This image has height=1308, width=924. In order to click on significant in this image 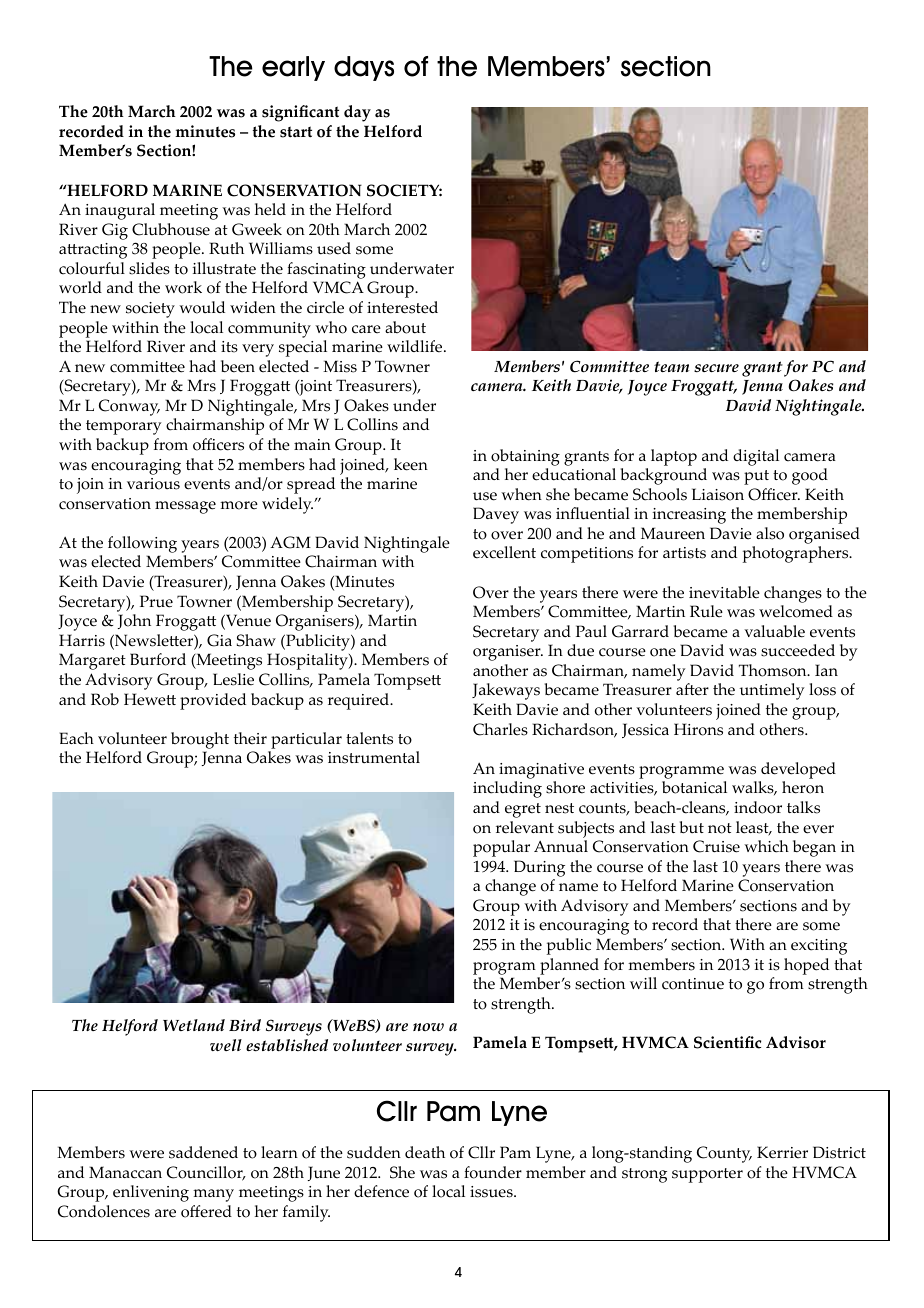, I will do `click(300, 113)`.
